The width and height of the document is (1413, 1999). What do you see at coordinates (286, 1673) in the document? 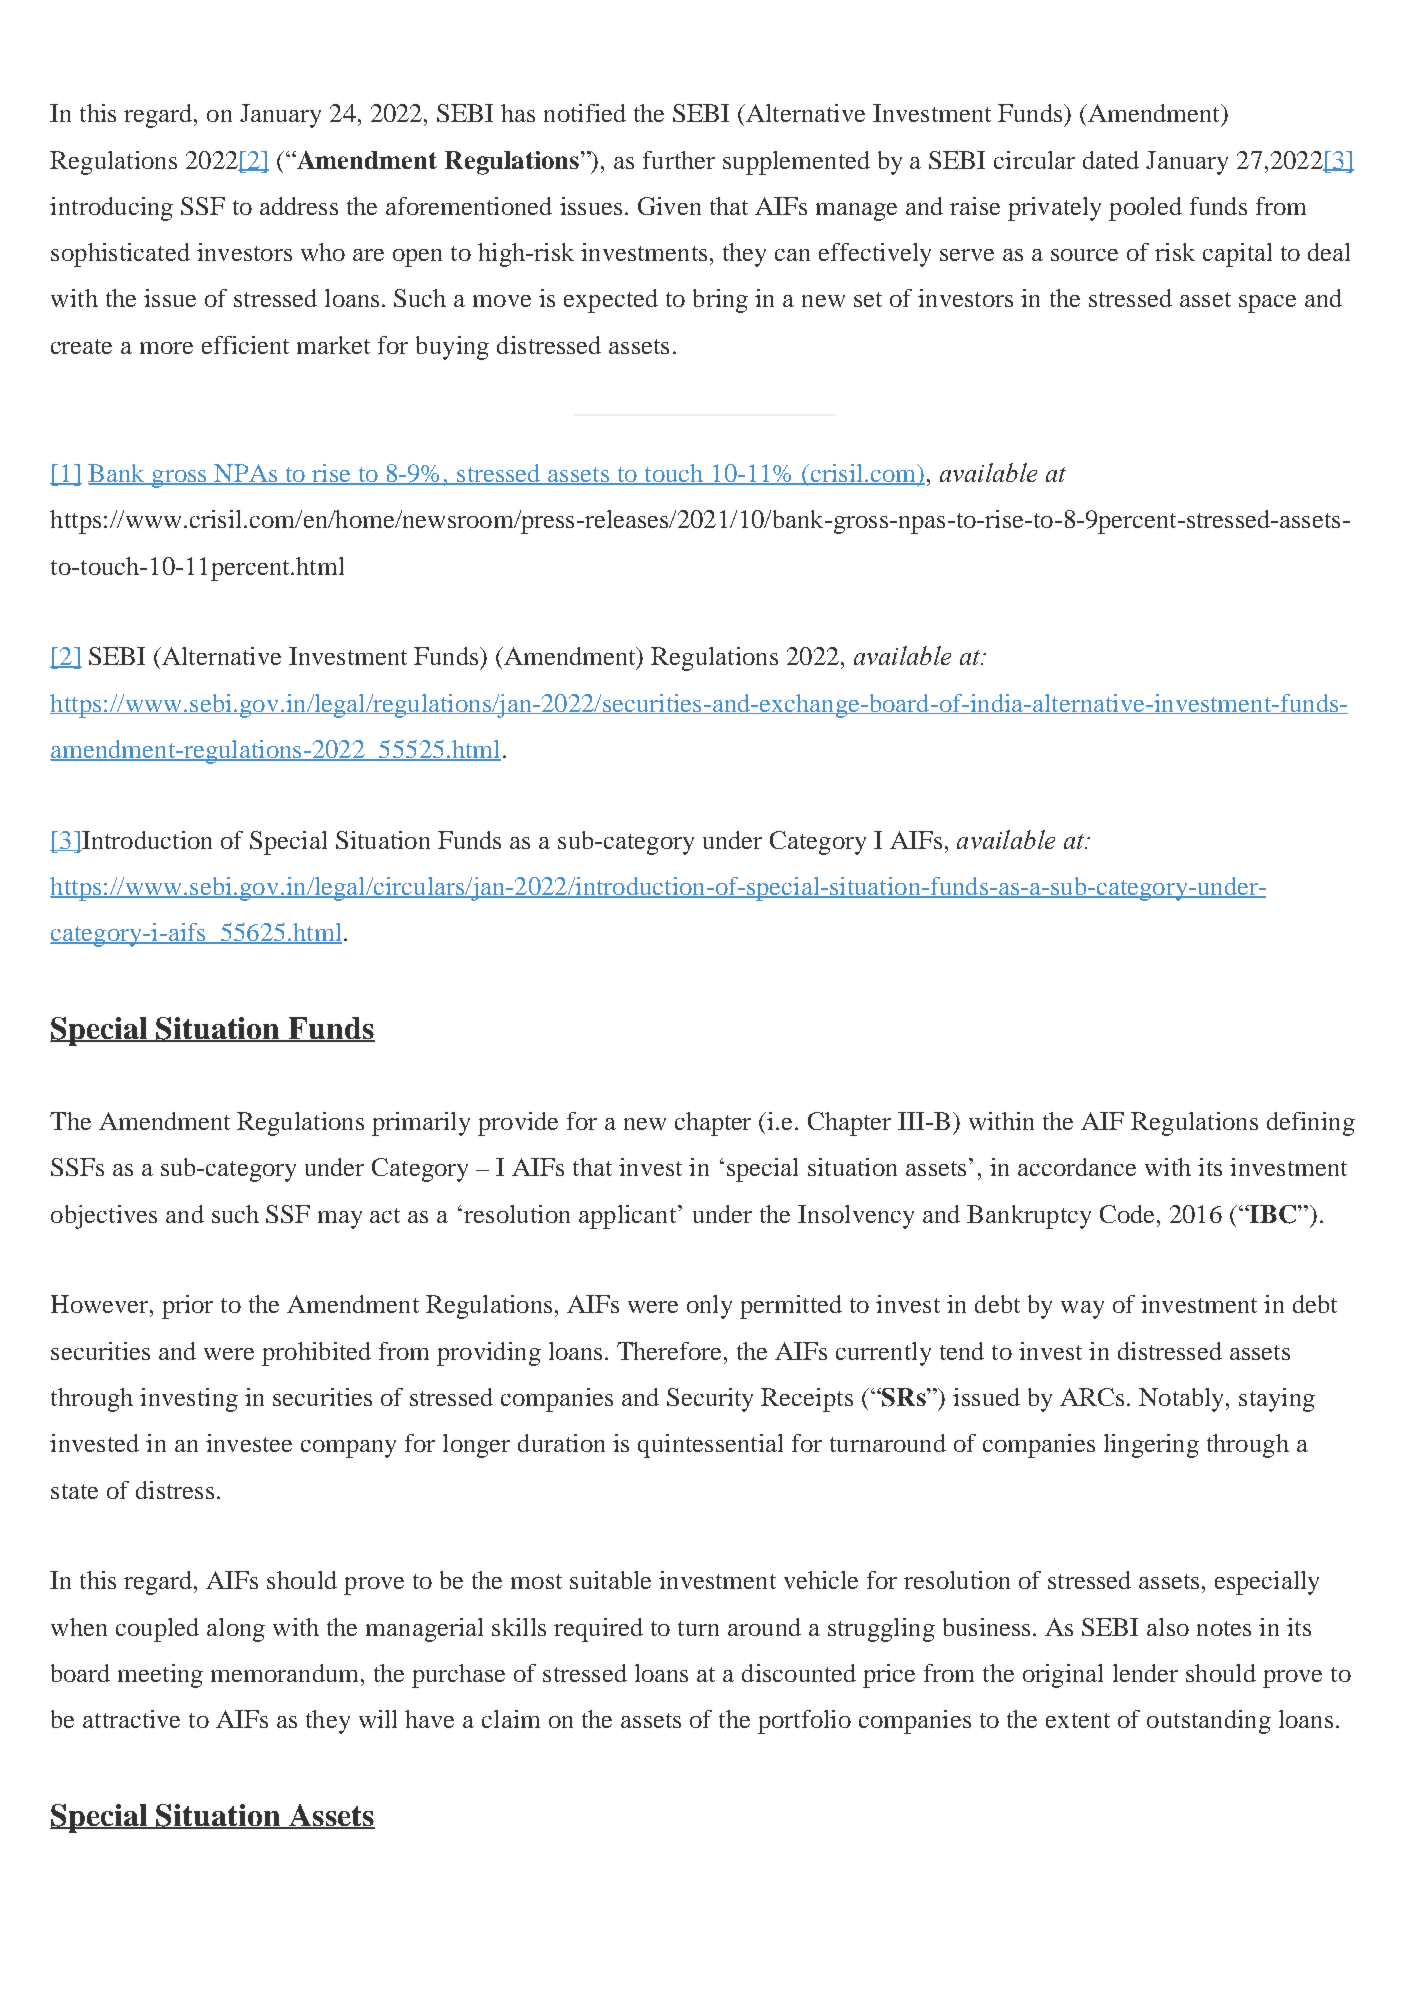
I see `memorandum` at bounding box center [286, 1673].
